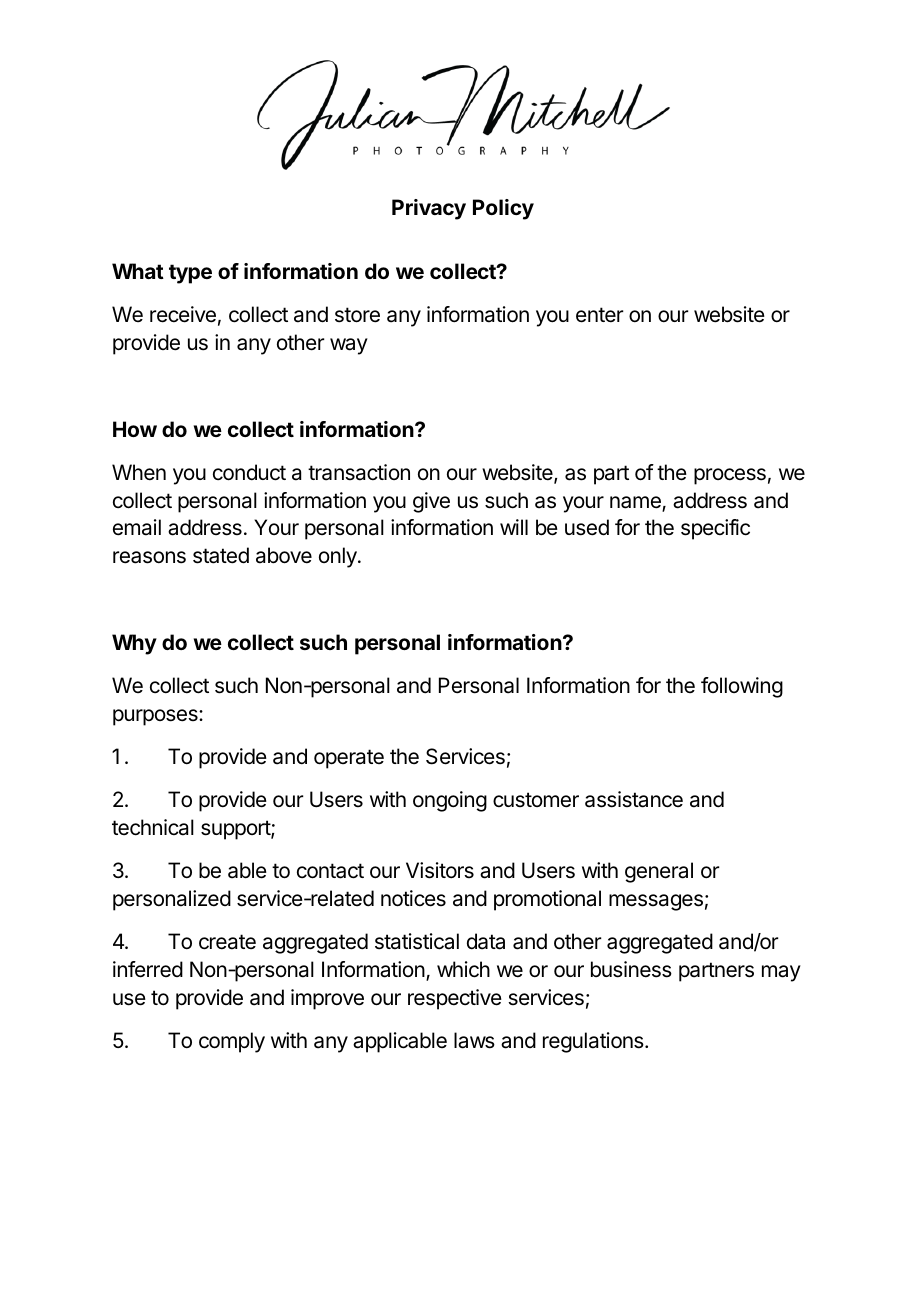 Image resolution: width=924 pixels, height=1308 pixels. I want to click on may, so click(781, 973).
